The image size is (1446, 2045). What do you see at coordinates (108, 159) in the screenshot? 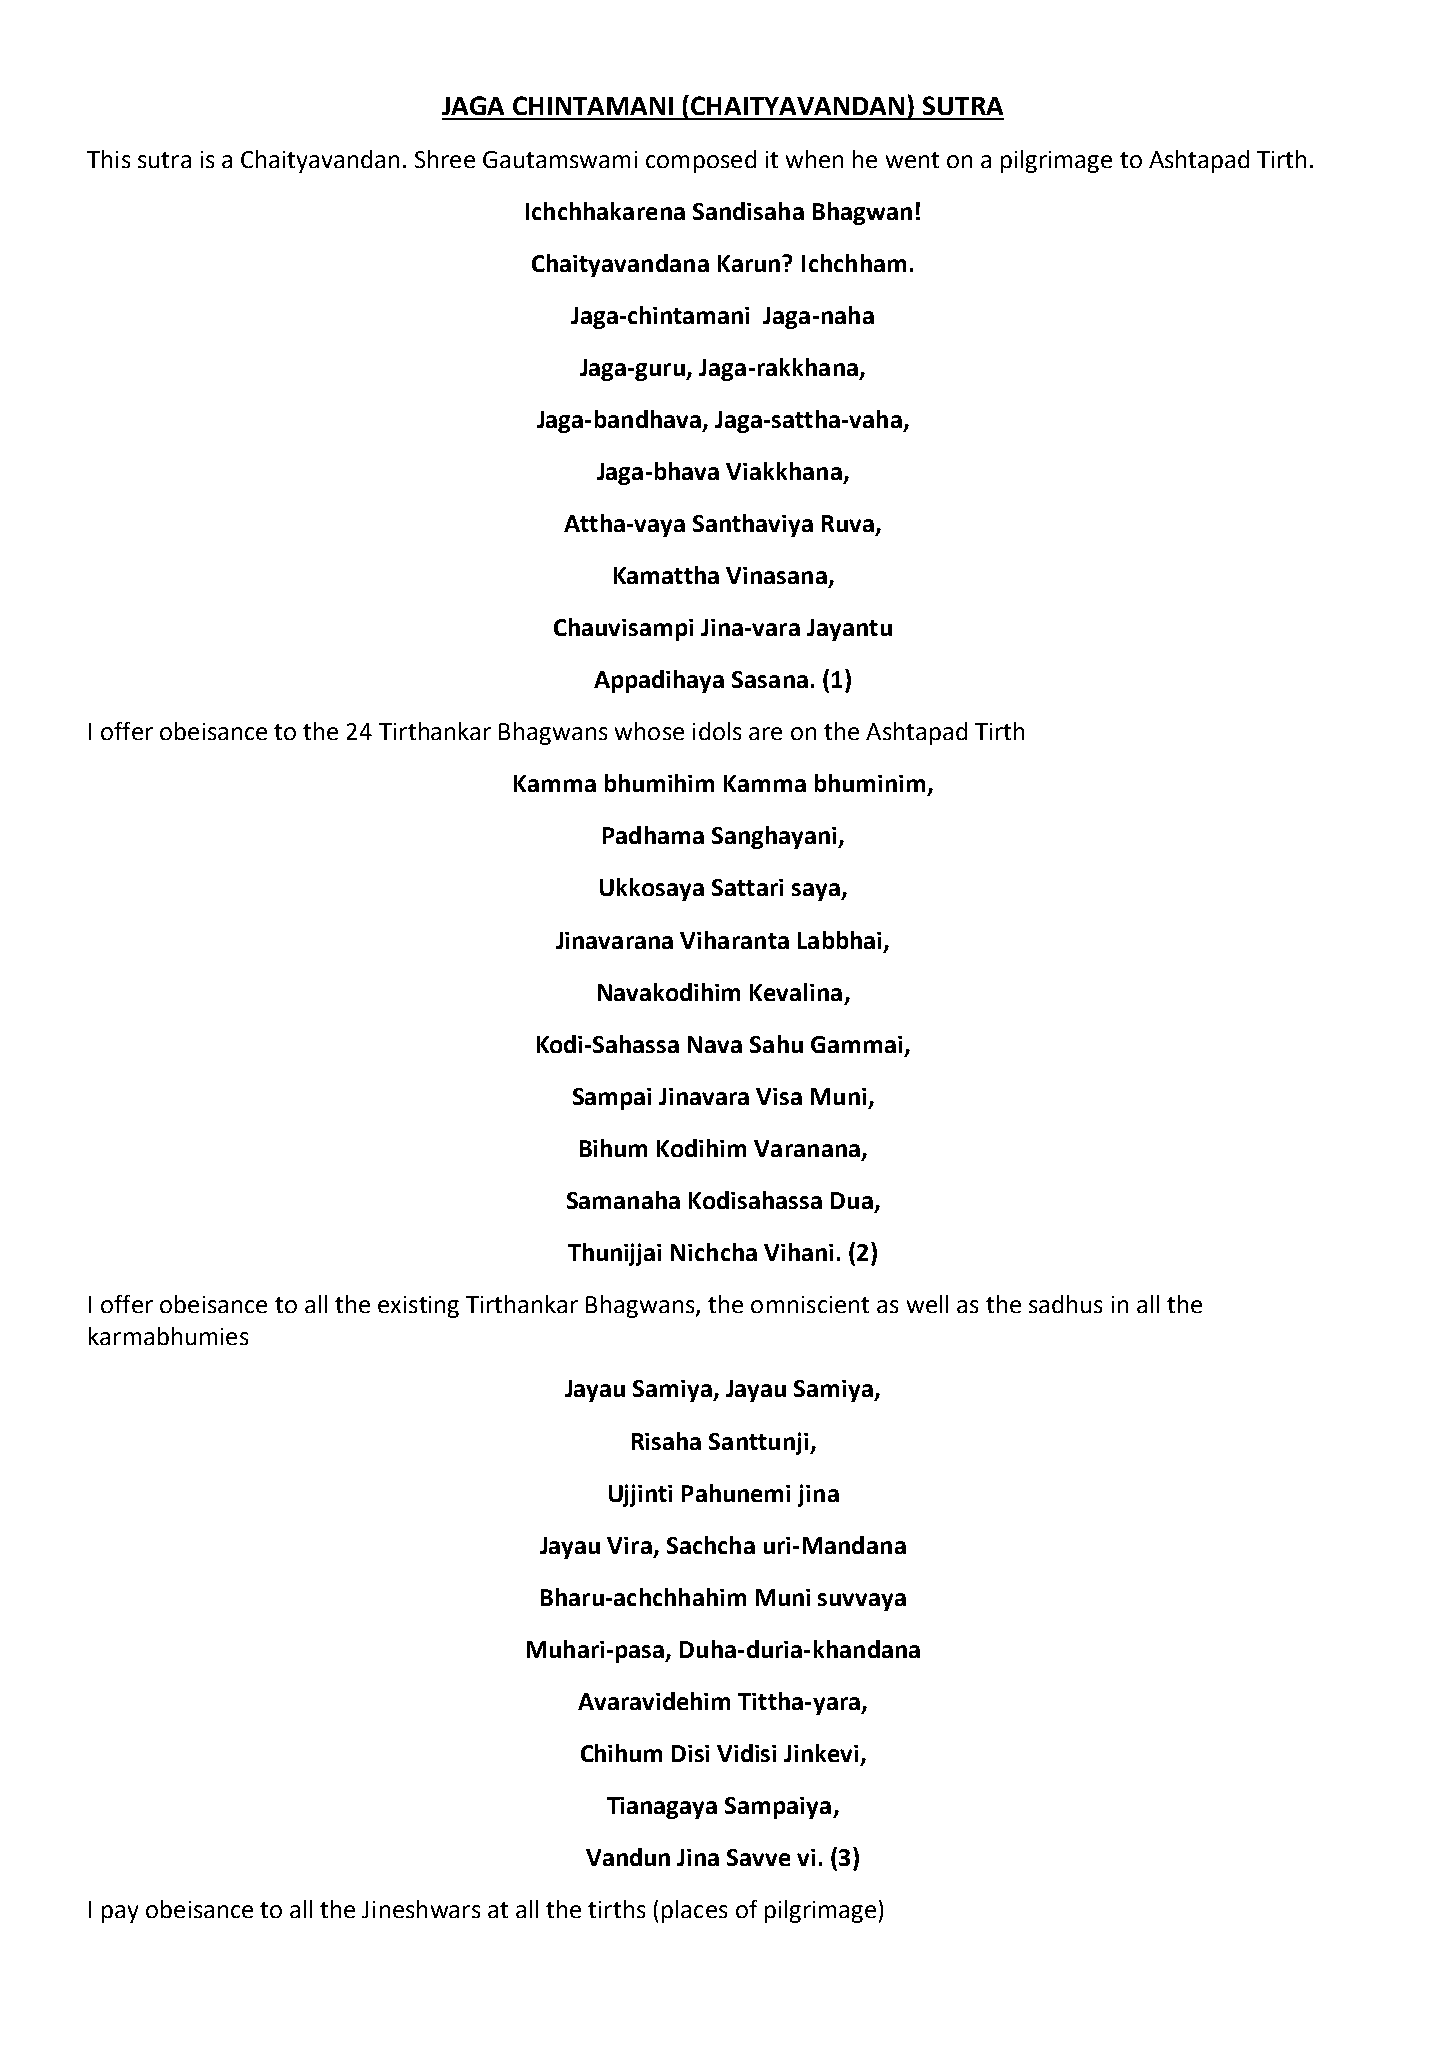
I see `This` at bounding box center [108, 159].
